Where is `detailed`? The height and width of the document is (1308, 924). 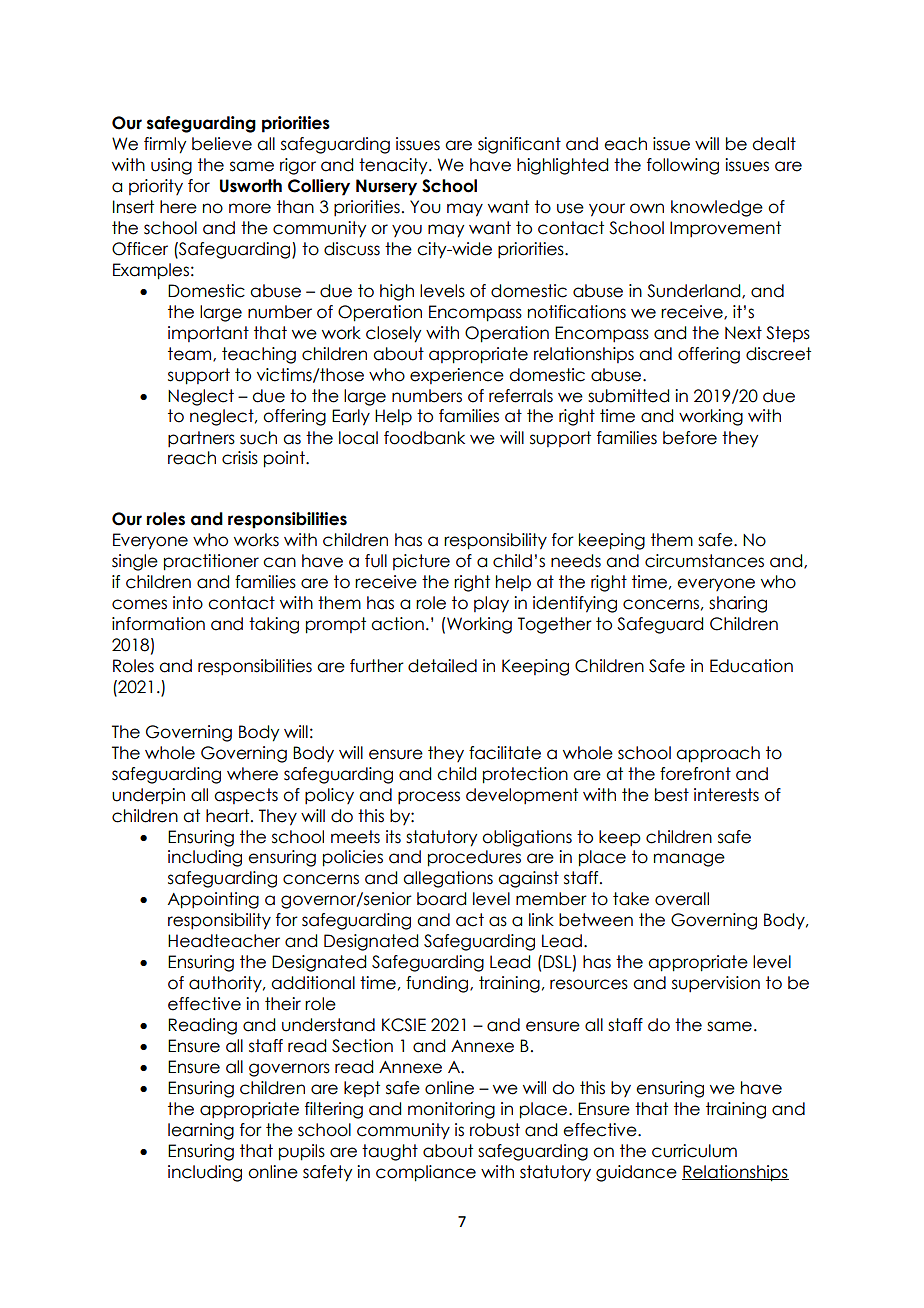
detailed is located at coordinates (442, 666).
